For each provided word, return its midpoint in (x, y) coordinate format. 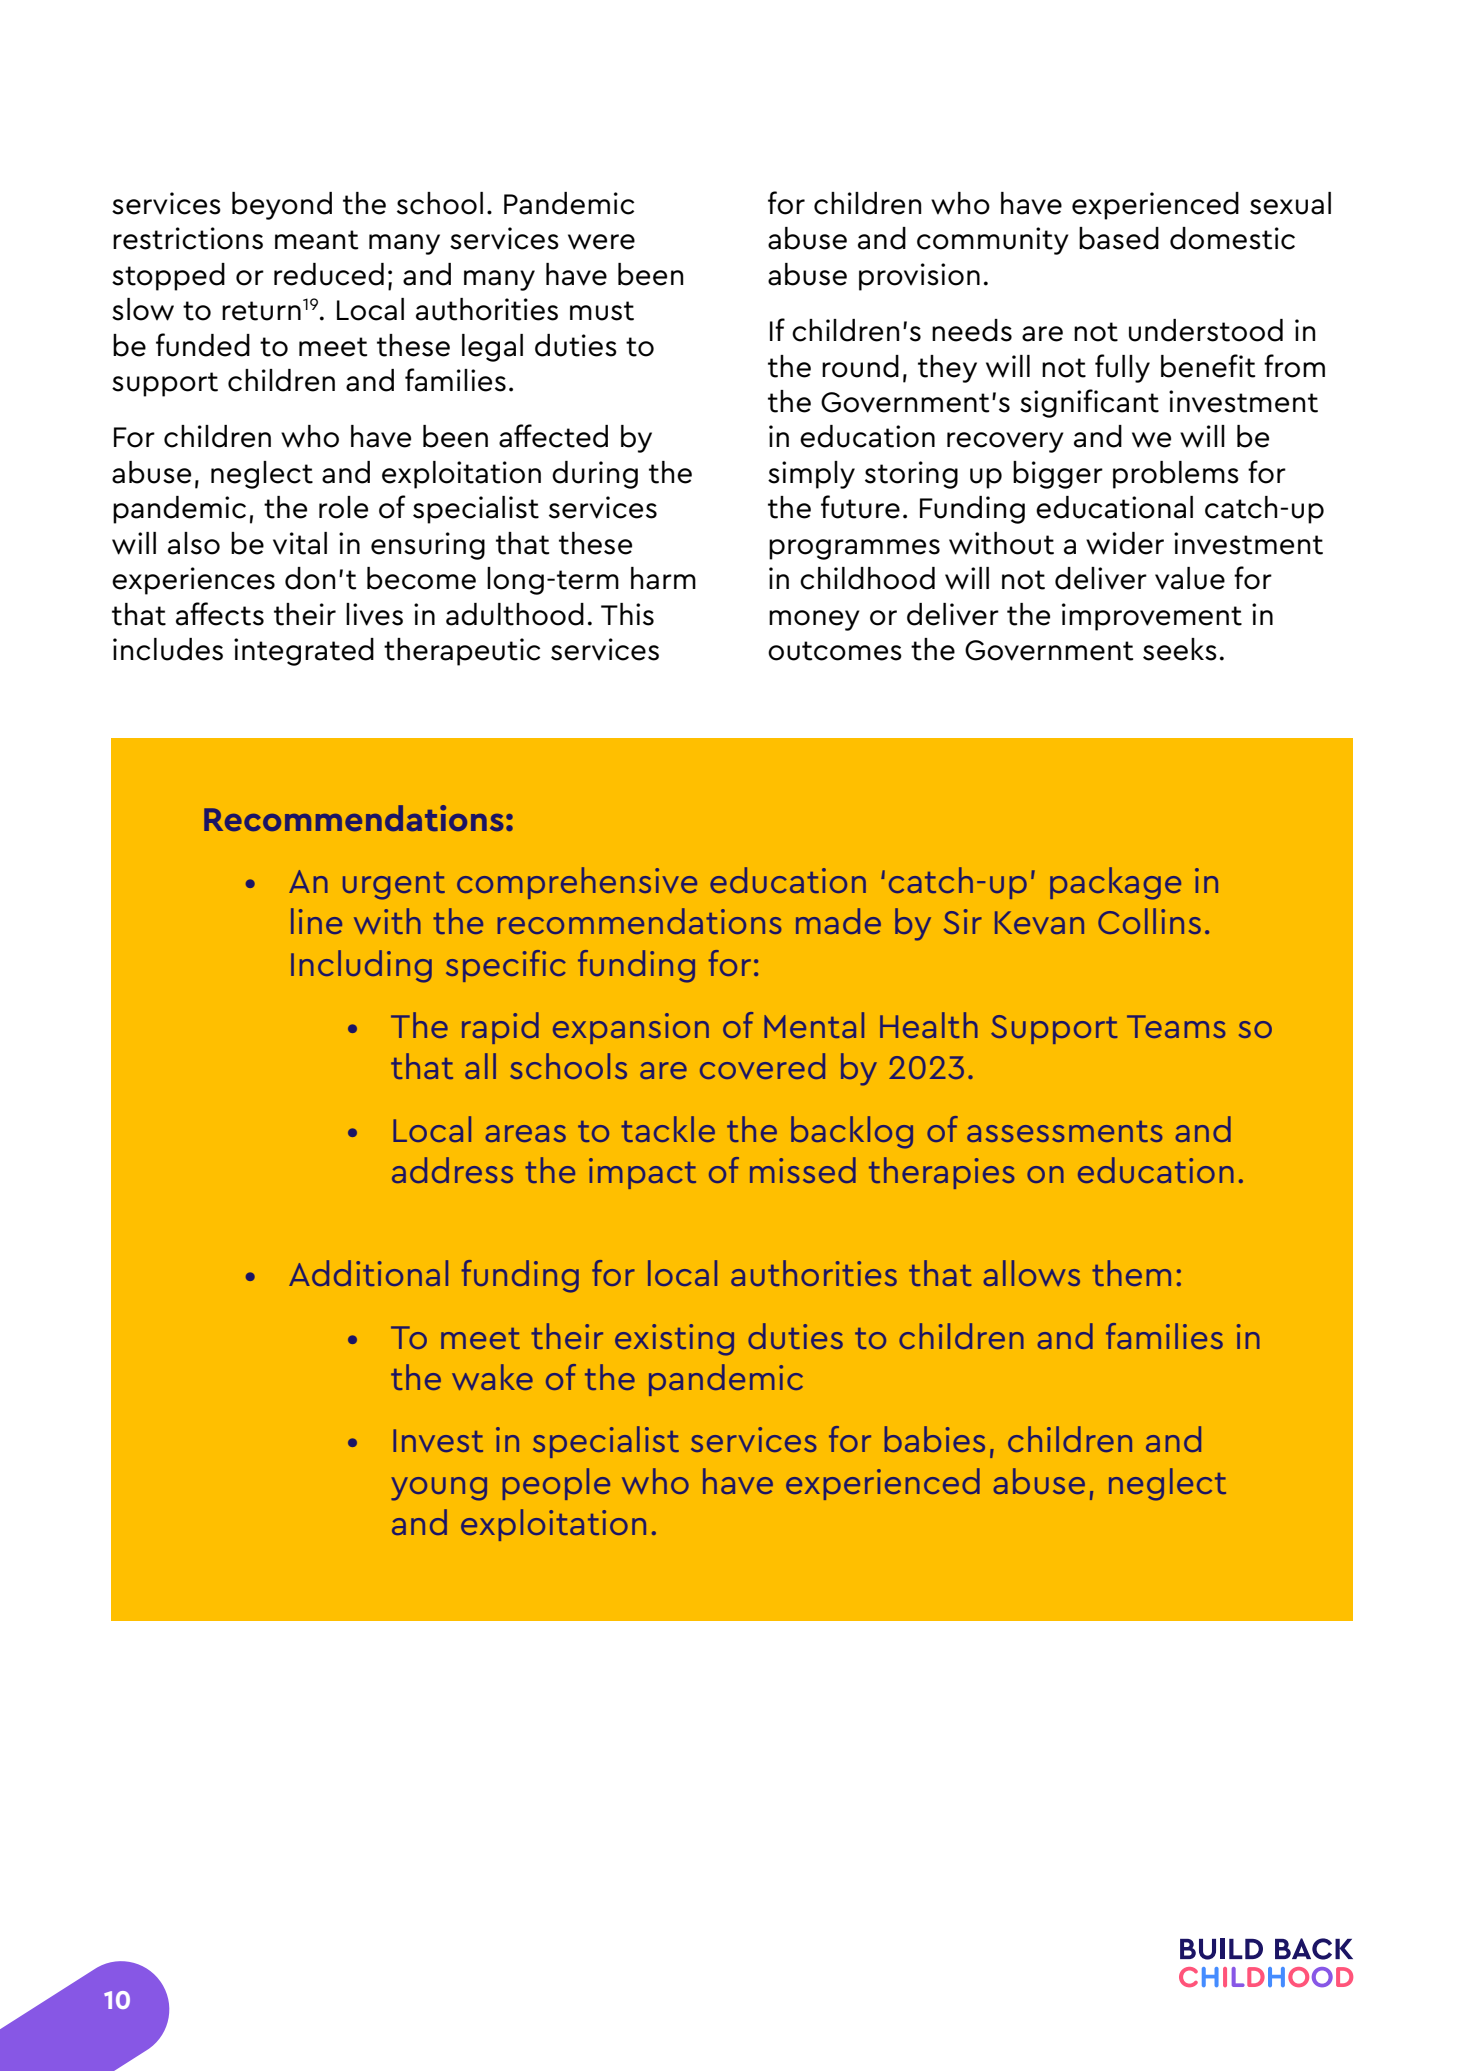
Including (361, 966)
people (556, 1484)
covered (762, 1066)
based (1119, 238)
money (814, 620)
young (439, 1489)
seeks (1180, 649)
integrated (304, 652)
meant (316, 240)
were (601, 242)
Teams (1176, 1026)
